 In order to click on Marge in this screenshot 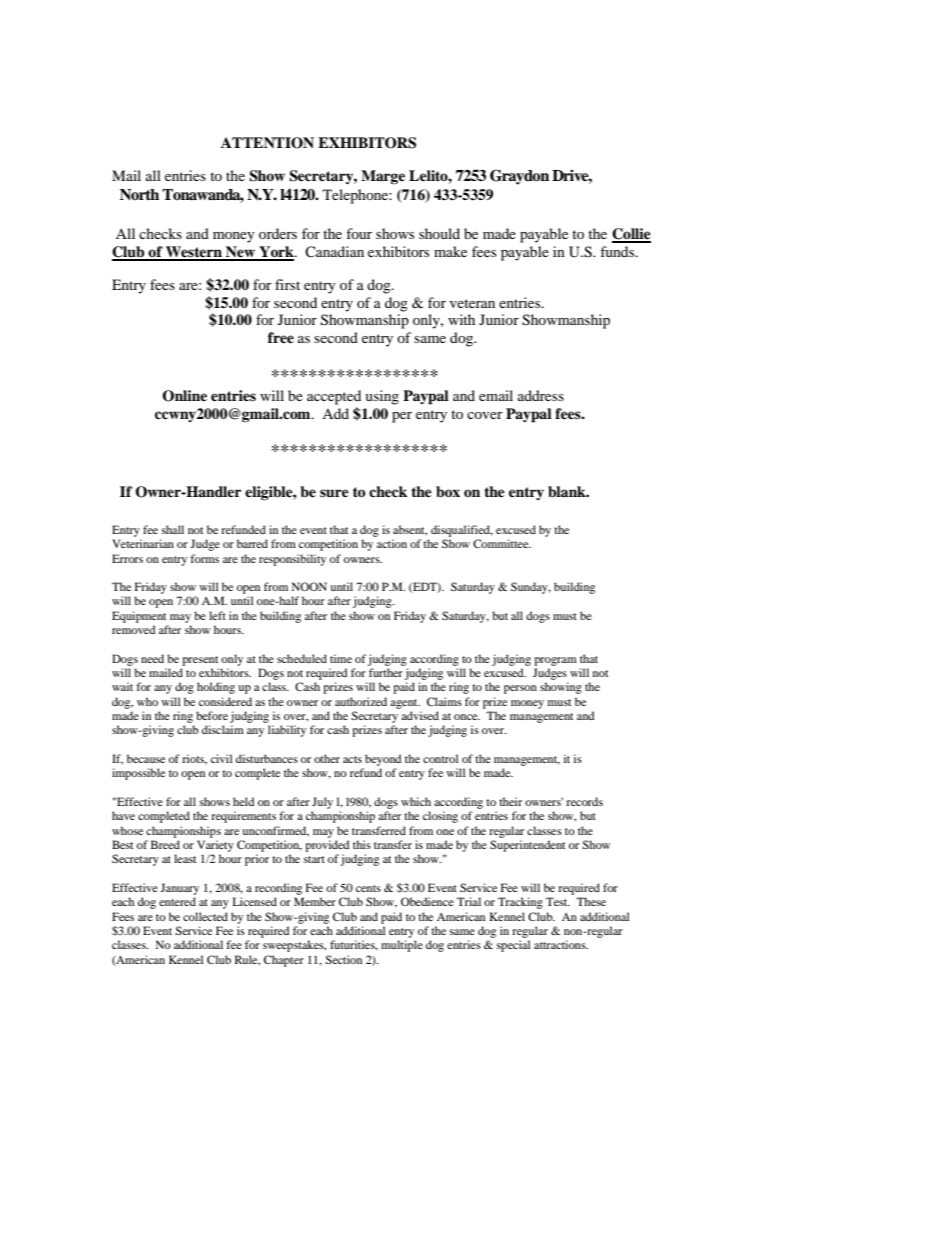, I will do `click(383, 177)`.
